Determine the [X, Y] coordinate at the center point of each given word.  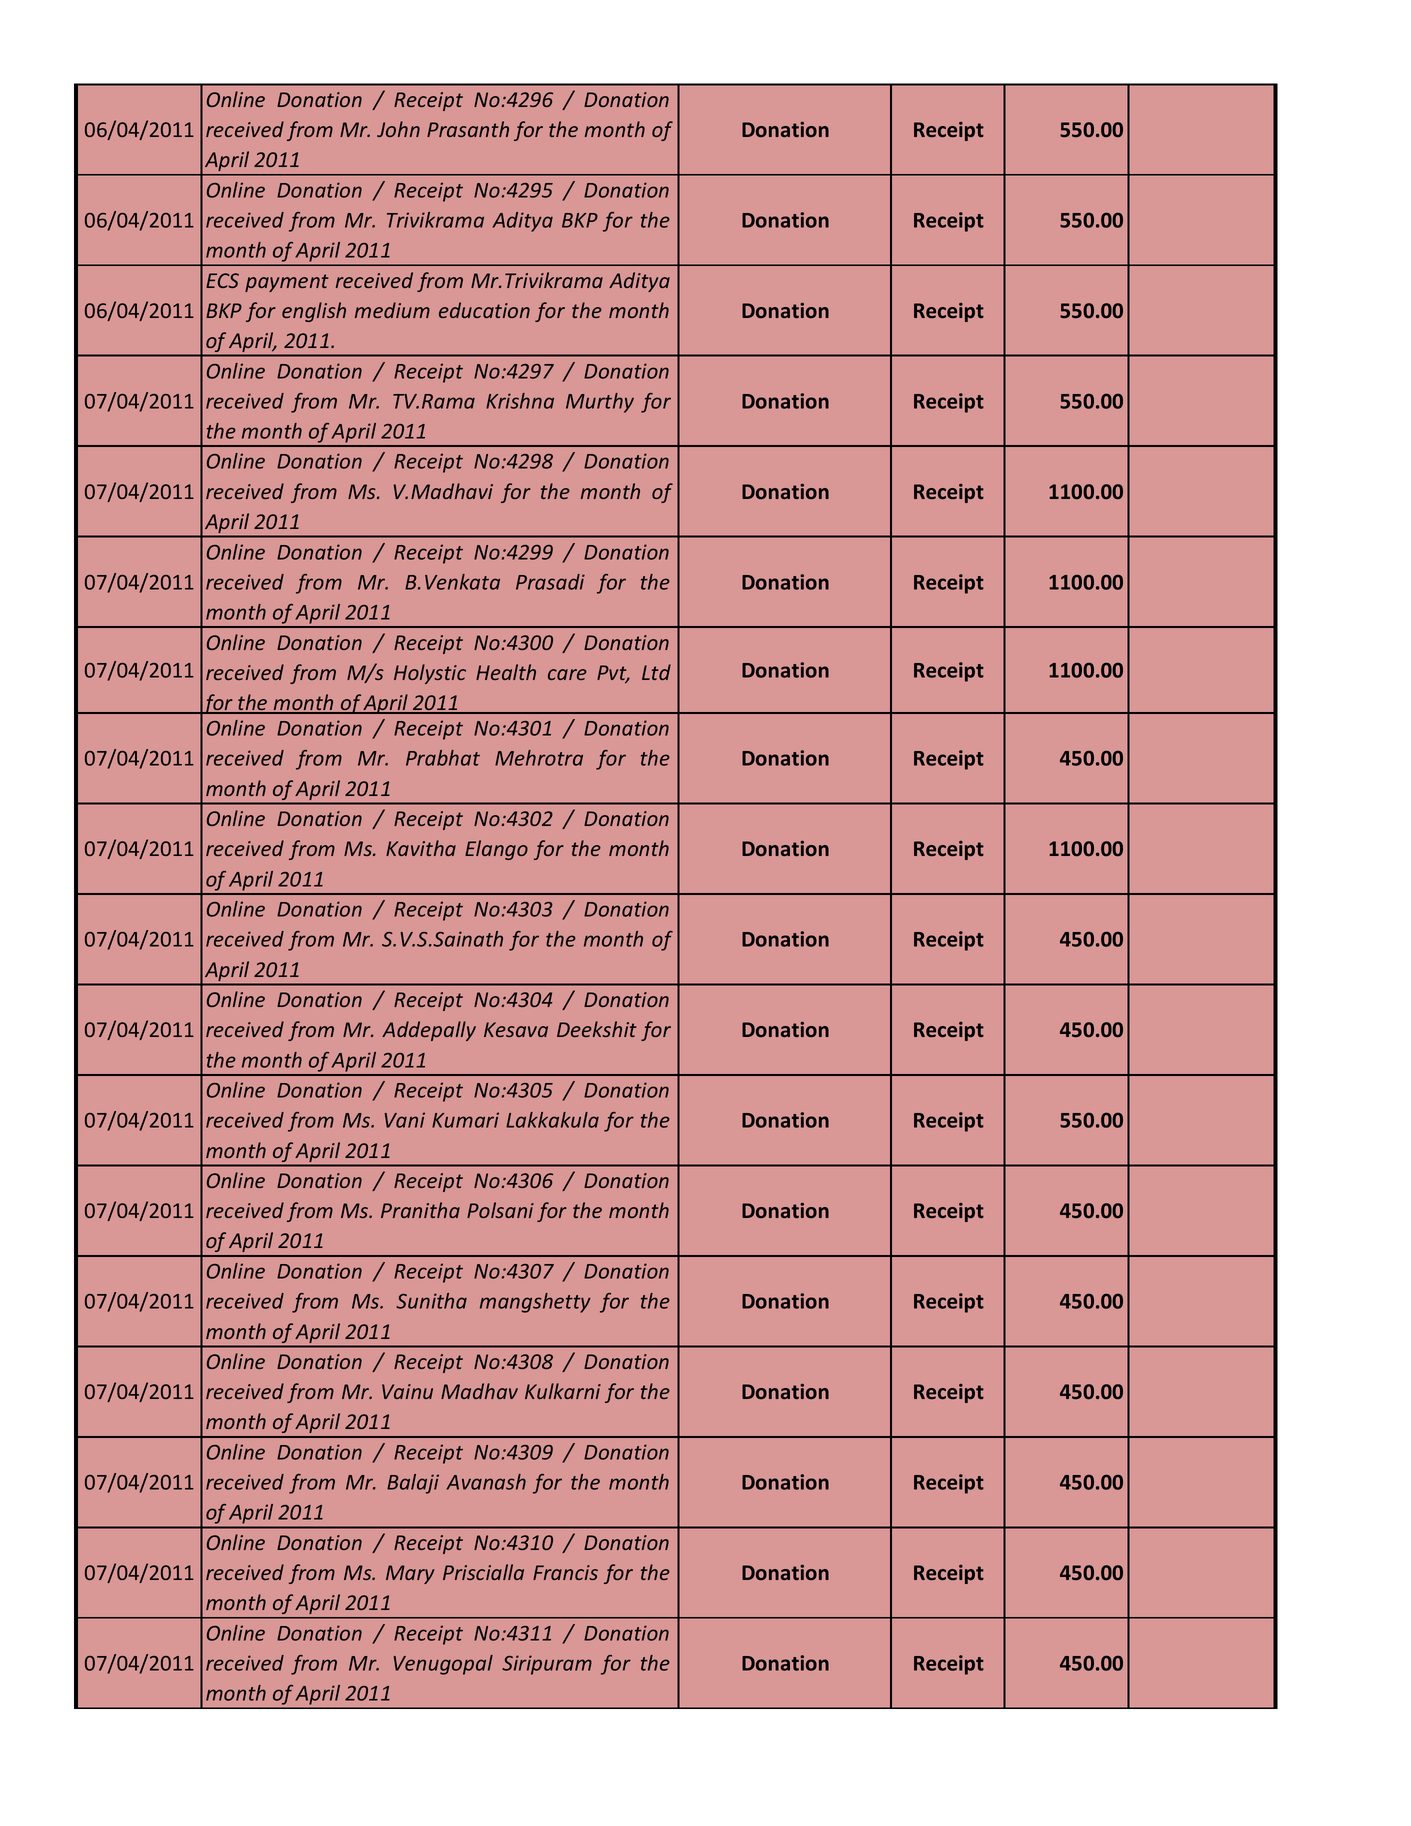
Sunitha [431, 1301]
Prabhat [443, 758]
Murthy [600, 403]
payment [287, 283]
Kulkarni [563, 1391]
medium [392, 310]
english [314, 312]
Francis [565, 1572]
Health [506, 672]
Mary [410, 1574]
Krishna [520, 401]
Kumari [465, 1120]
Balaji [413, 1484]
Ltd [656, 672]
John [398, 129]
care [567, 674]
